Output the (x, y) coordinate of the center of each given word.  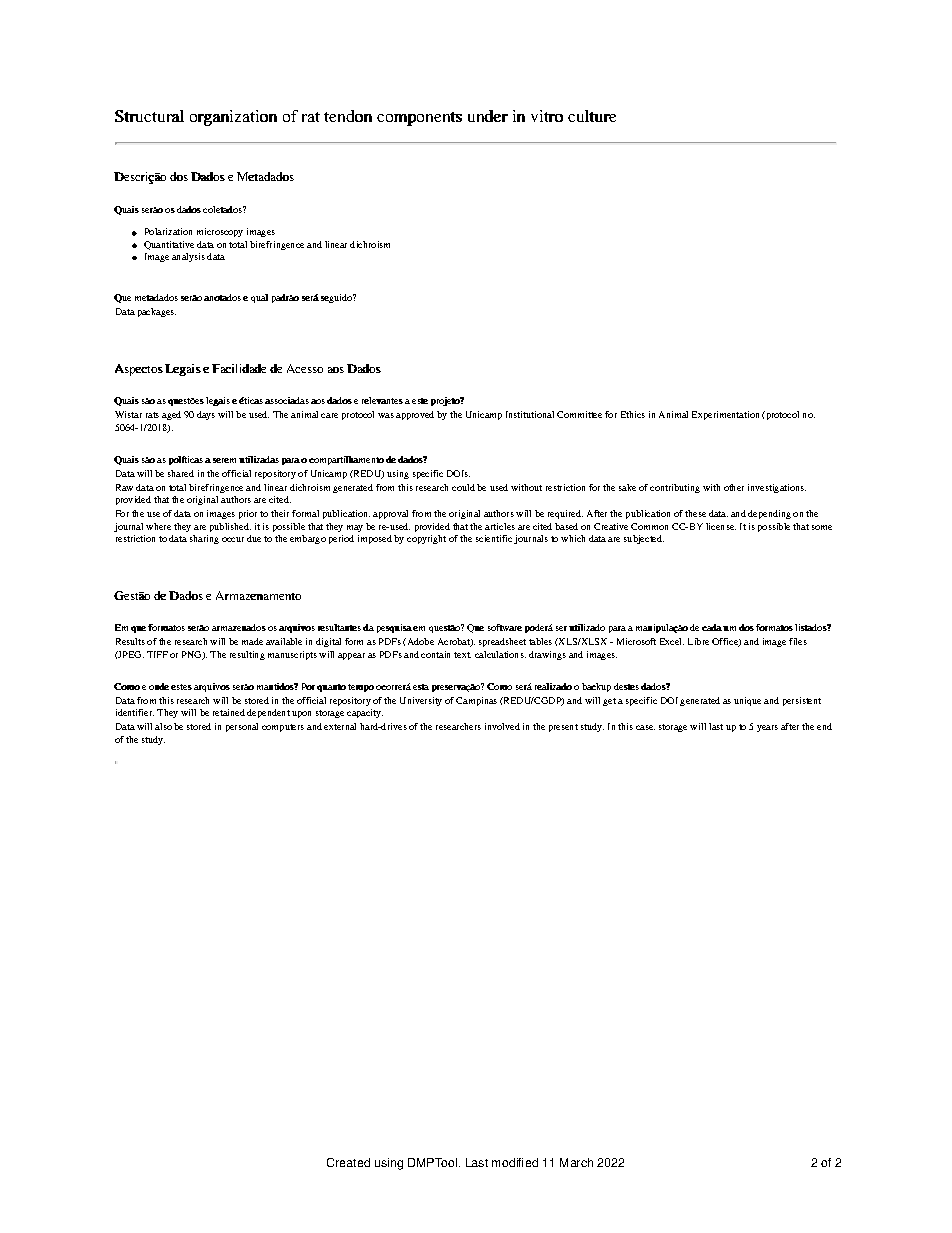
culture (592, 116)
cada (712, 627)
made (252, 641)
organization (233, 118)
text (462, 655)
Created (348, 1162)
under (488, 116)
